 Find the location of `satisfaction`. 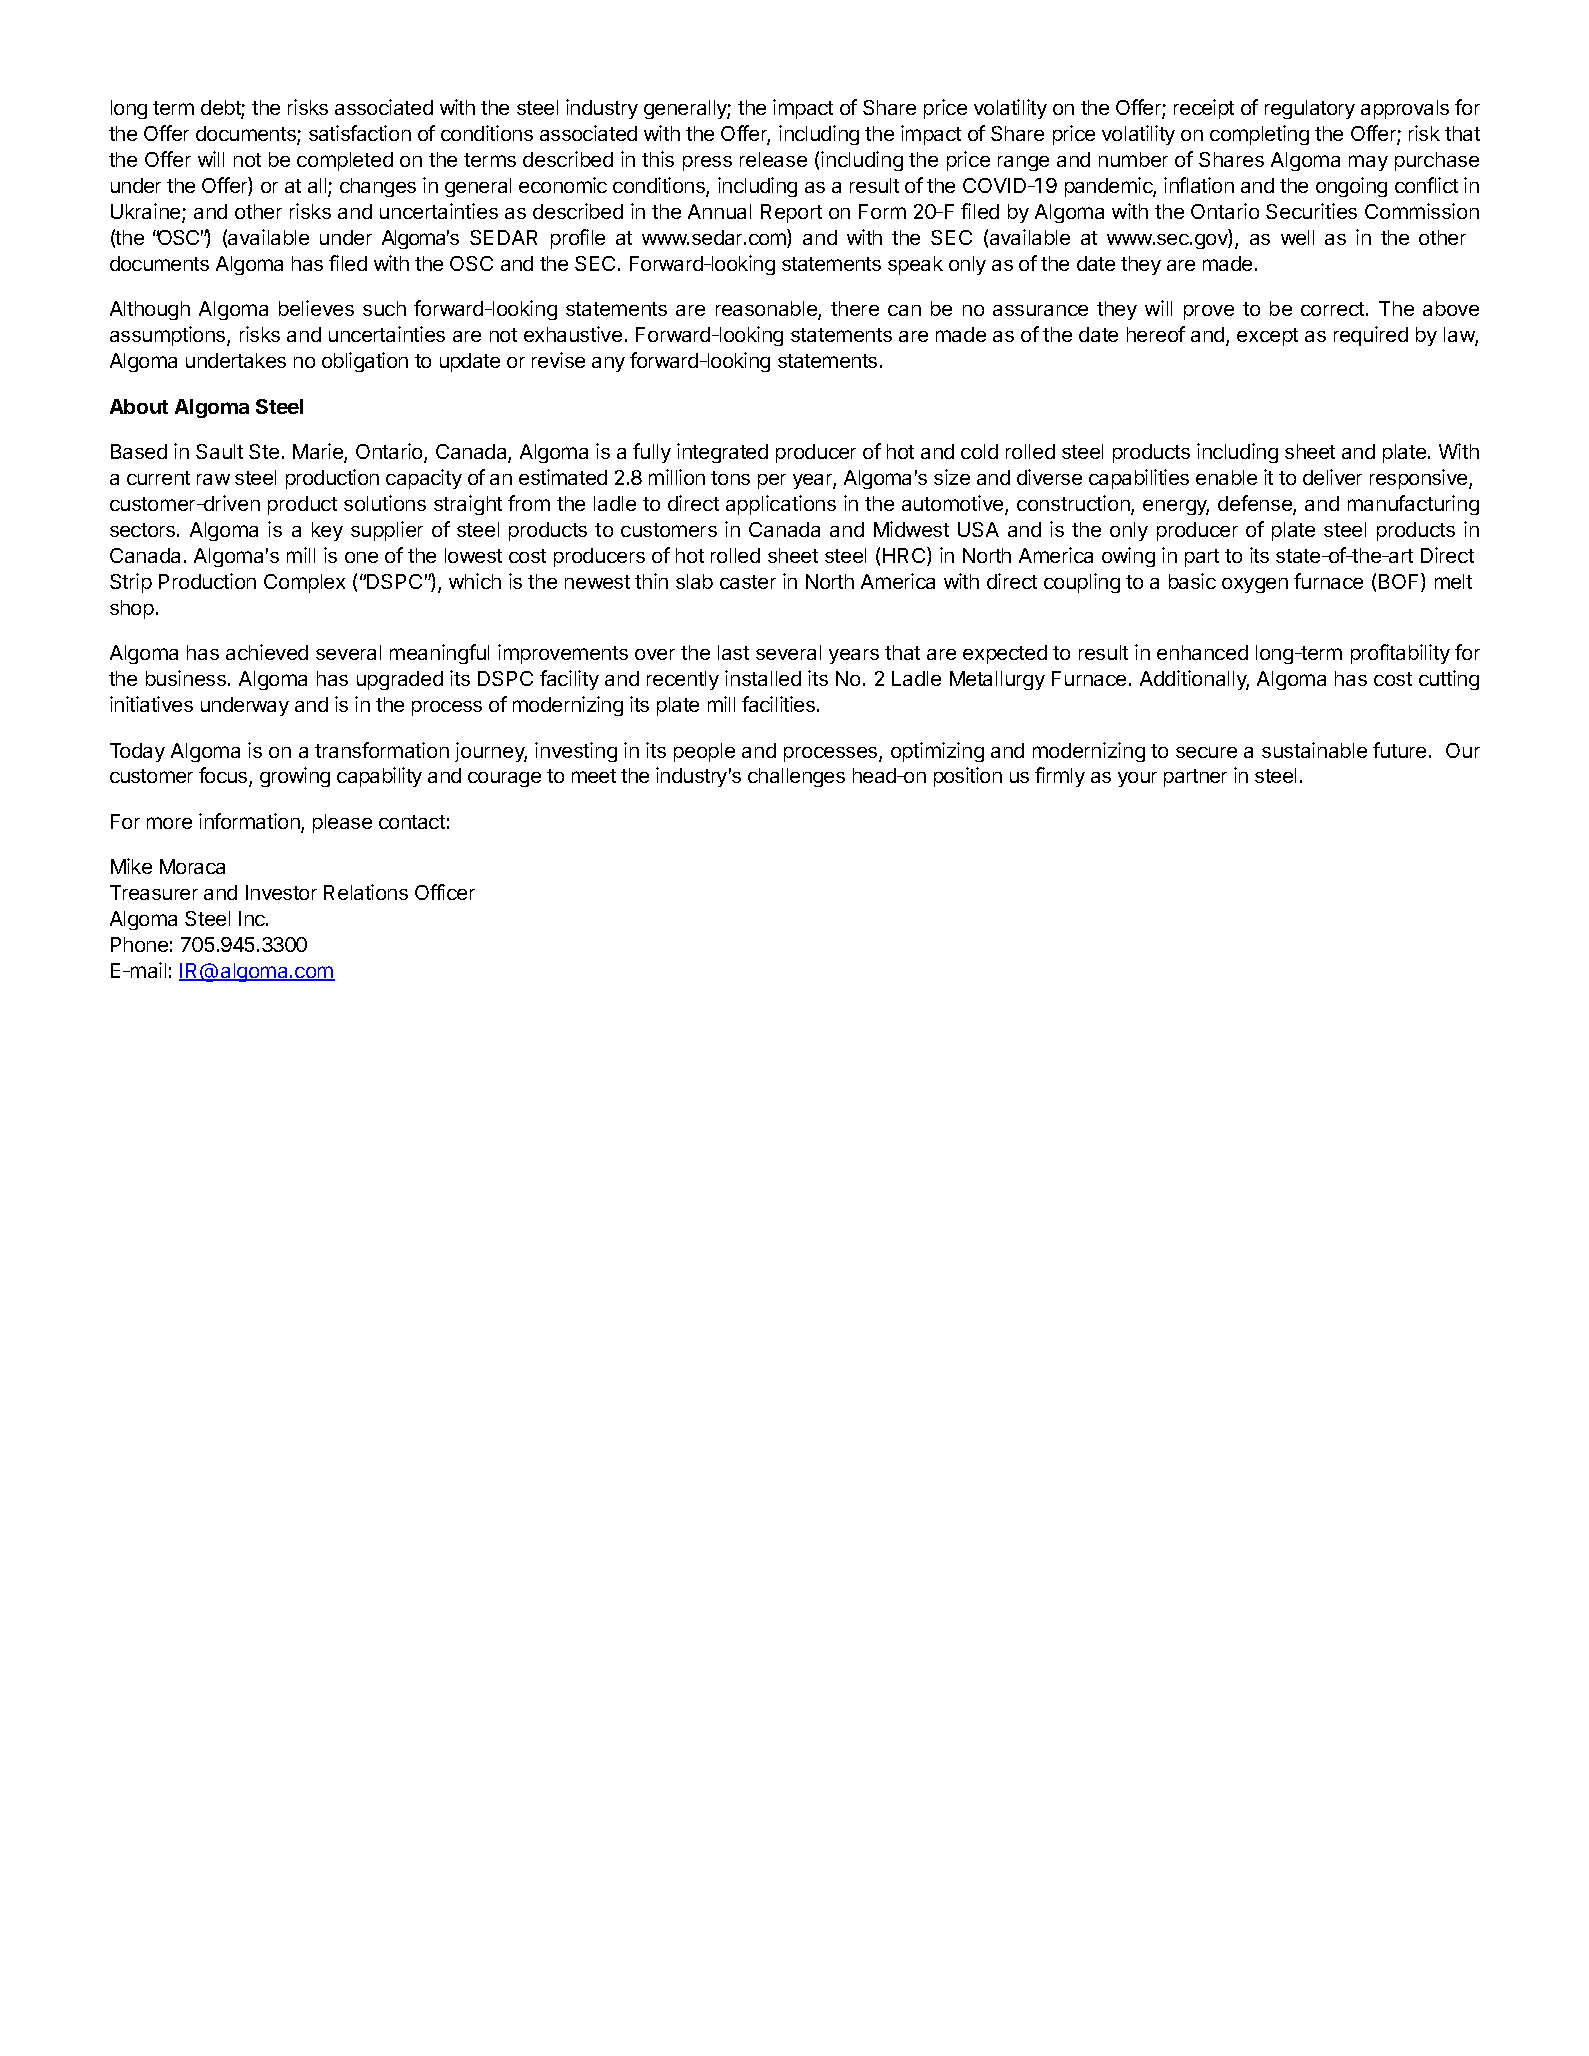

satisfaction is located at coordinates (360, 133).
